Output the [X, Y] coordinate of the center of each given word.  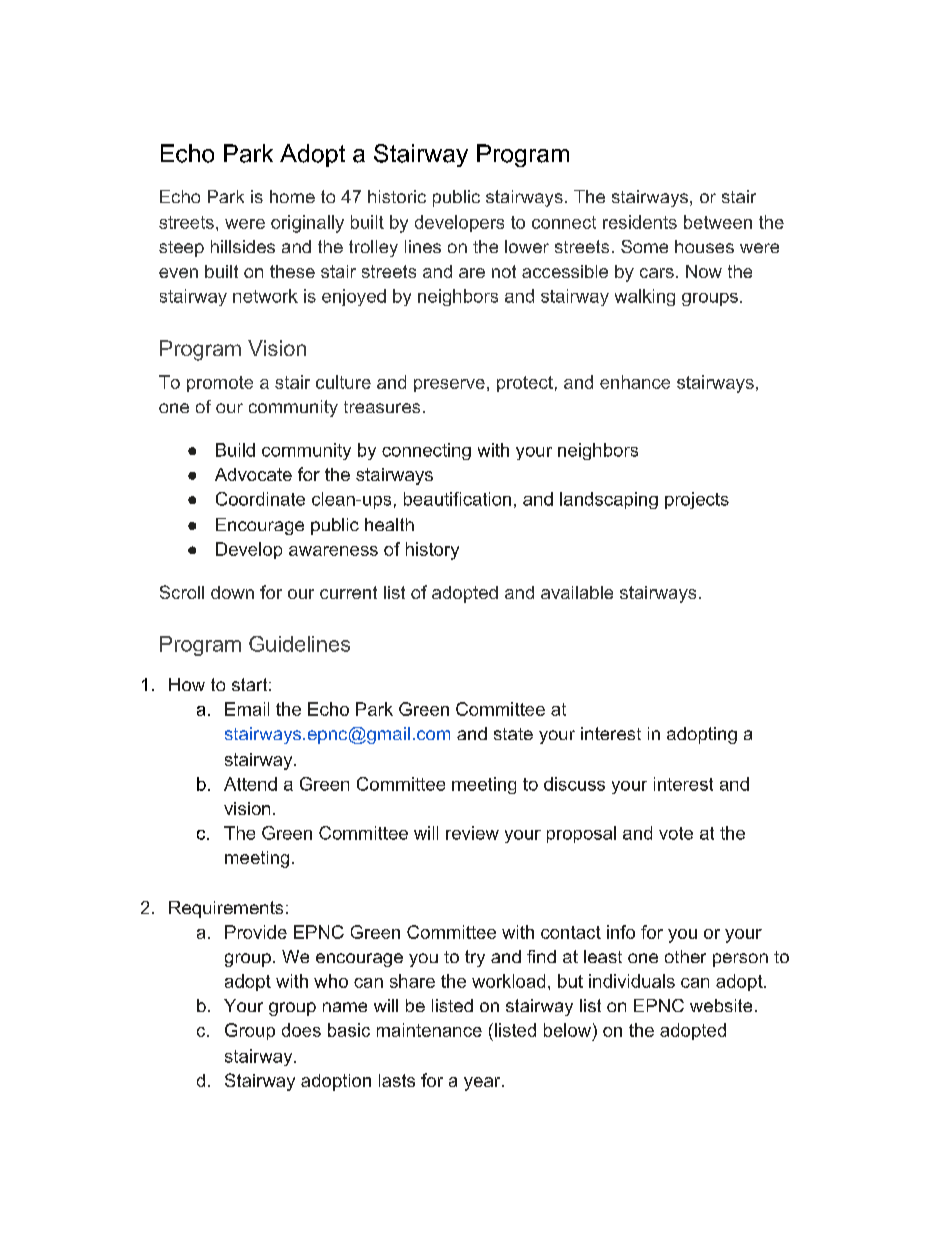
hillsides [243, 246]
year [483, 1084]
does [301, 1030]
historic [397, 196]
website [721, 1005]
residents [640, 222]
